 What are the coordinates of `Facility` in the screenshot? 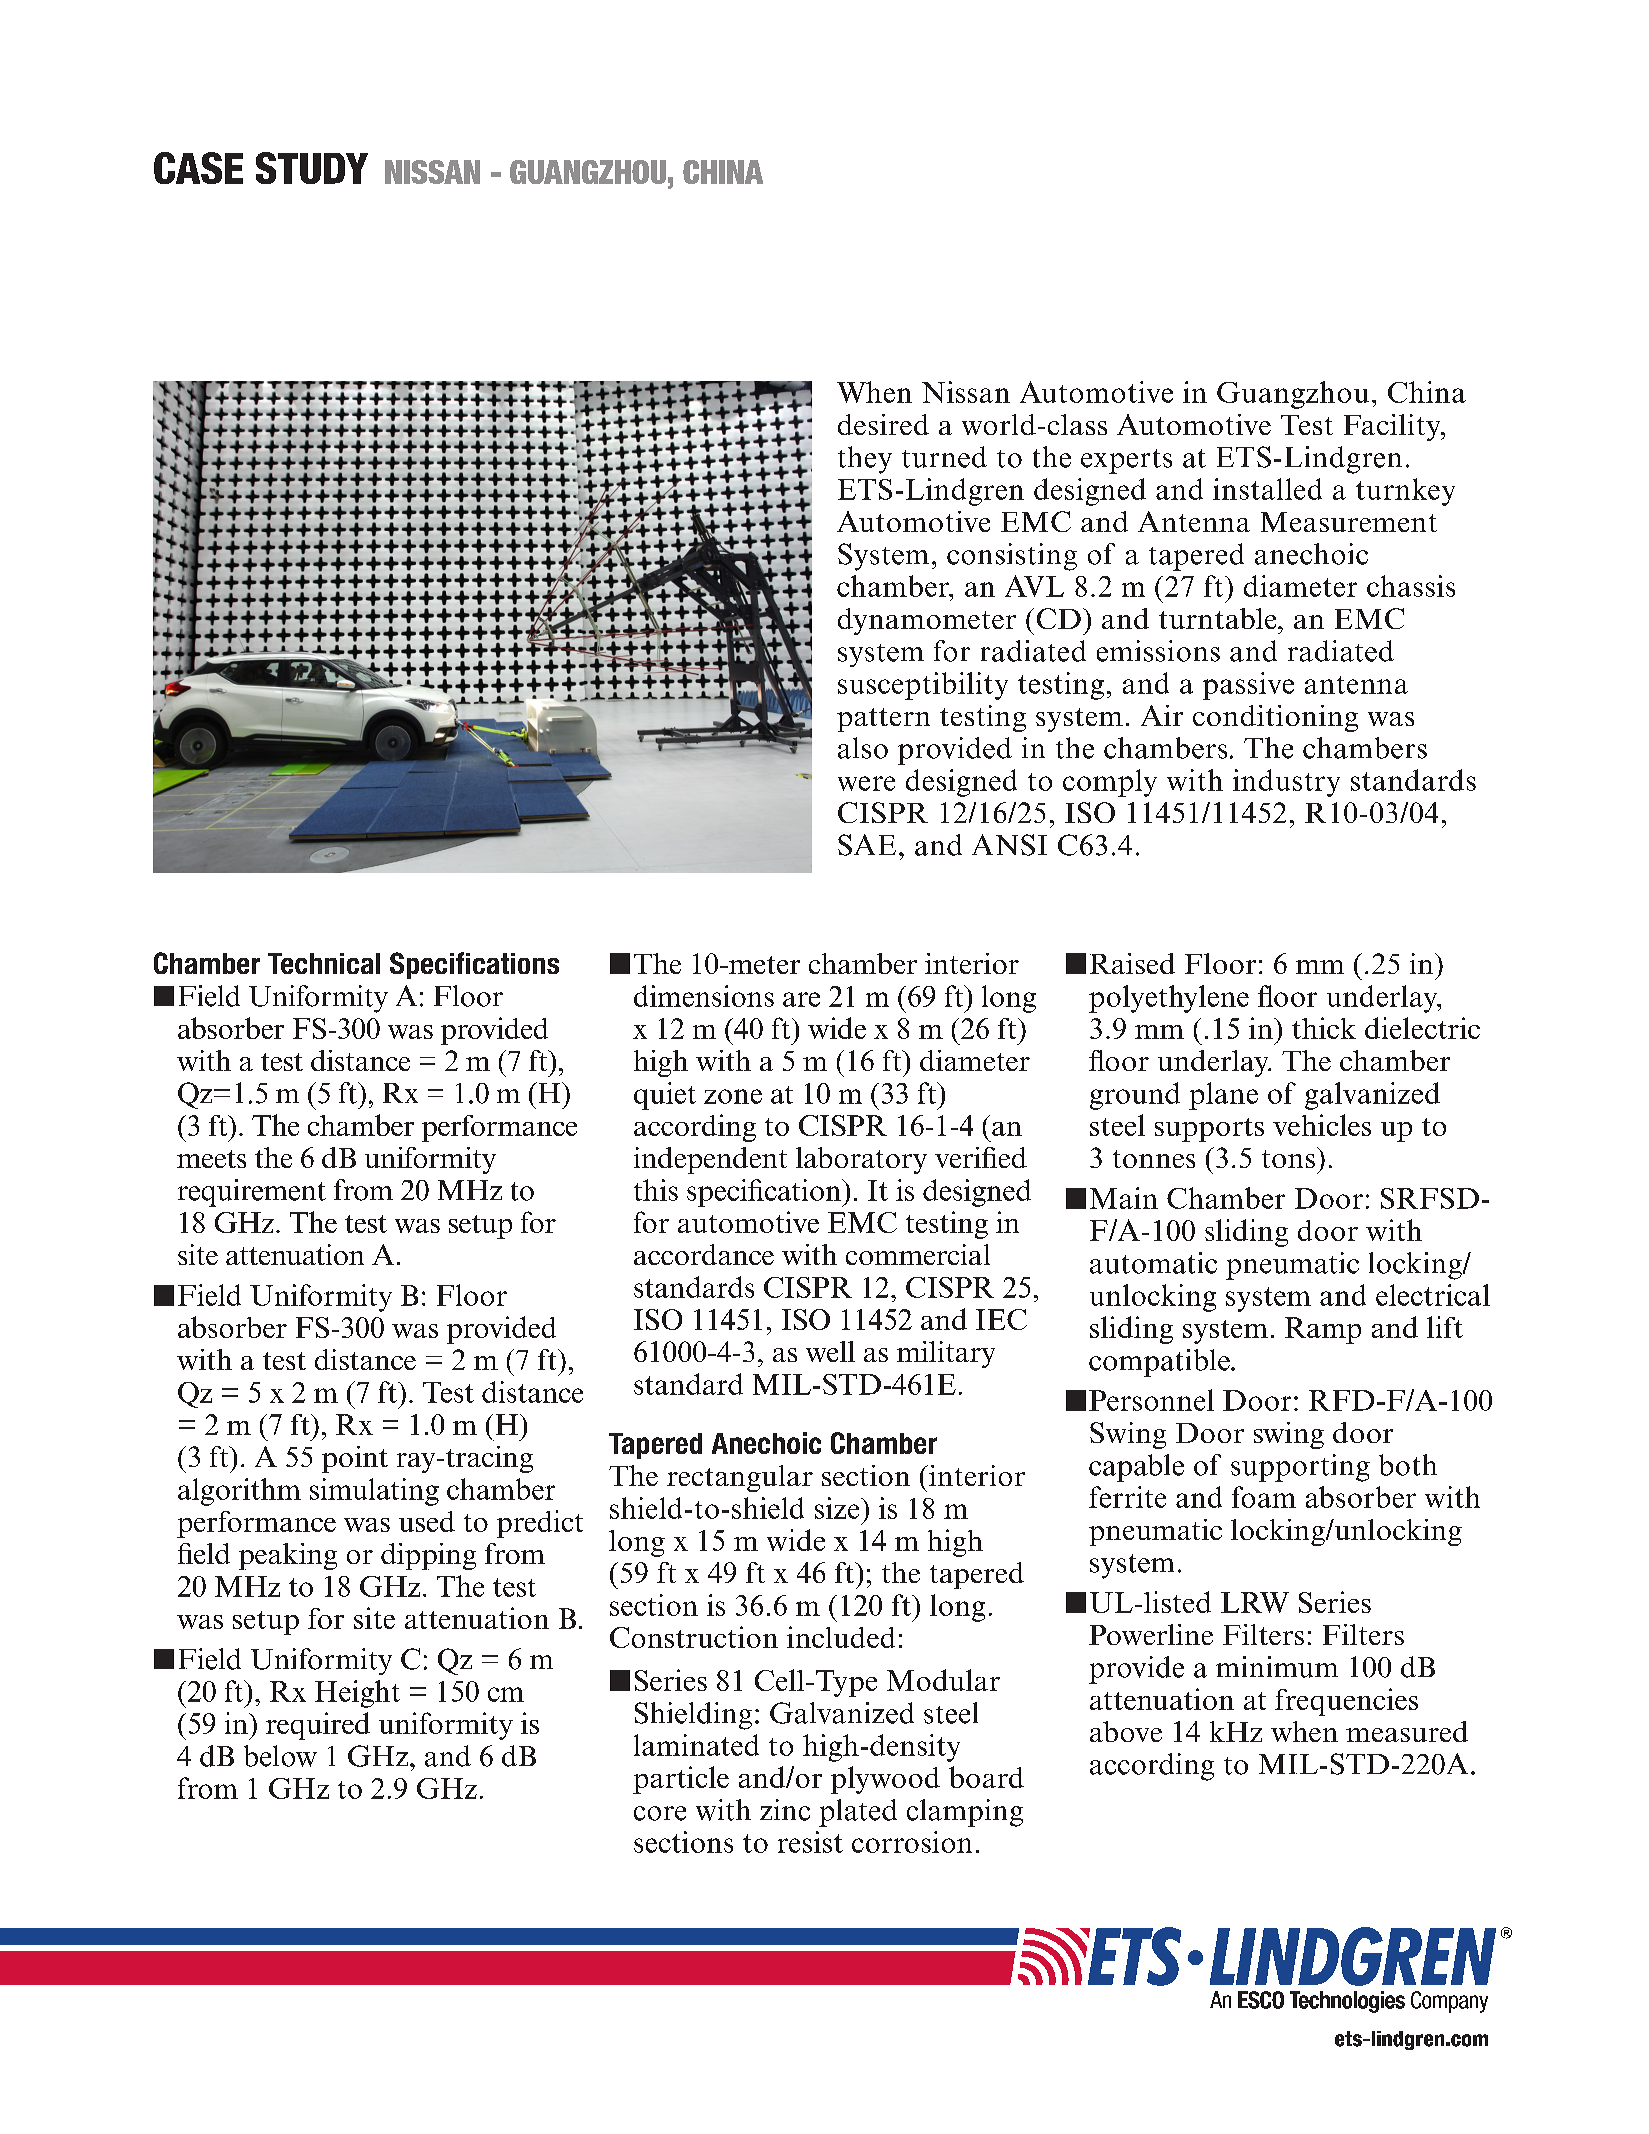 It's located at (1393, 427).
